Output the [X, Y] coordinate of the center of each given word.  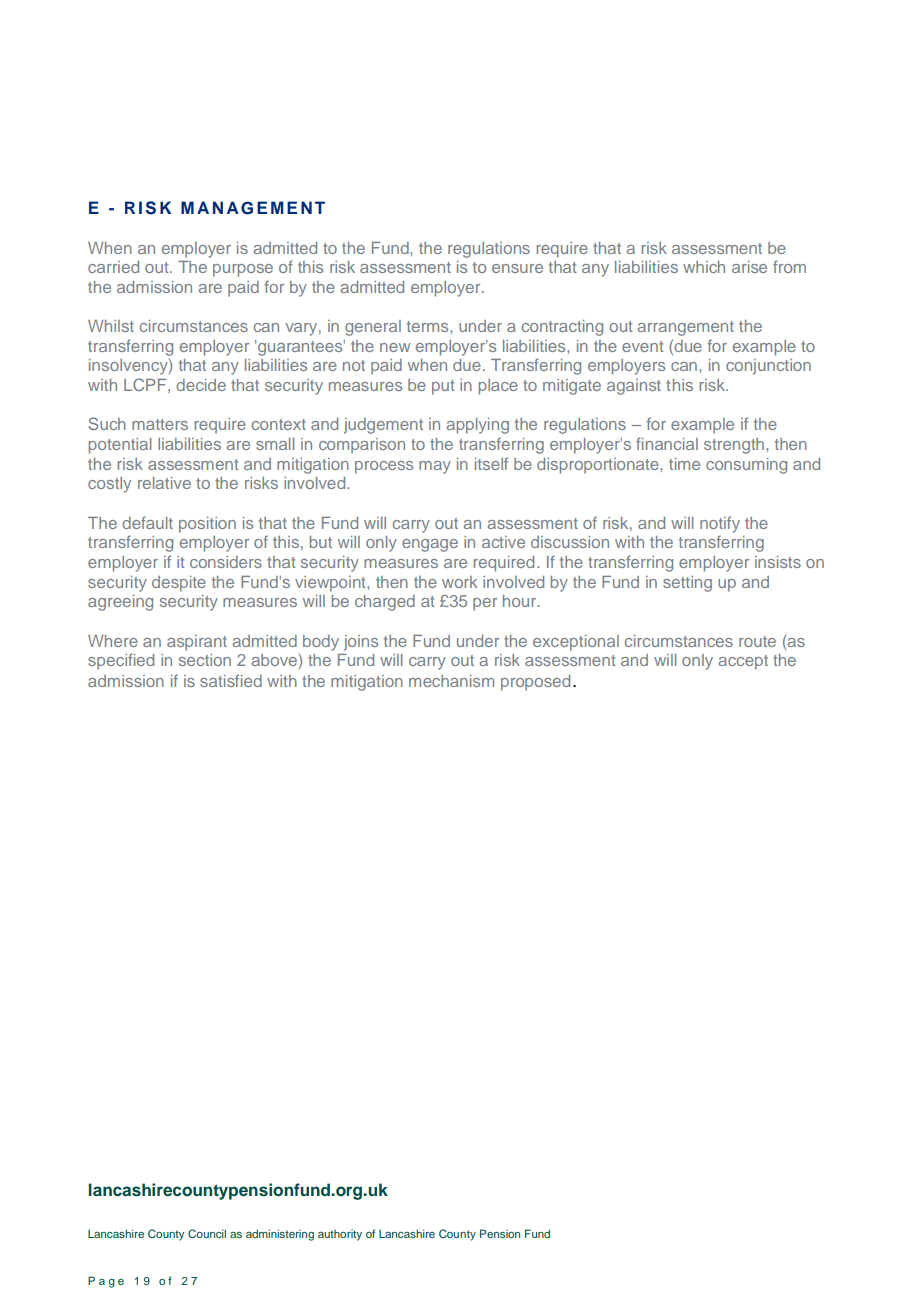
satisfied [231, 680]
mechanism [451, 681]
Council [207, 1233]
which [704, 267]
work [459, 582]
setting [687, 584]
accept [743, 662]
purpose [243, 270]
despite [179, 584]
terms [429, 326]
